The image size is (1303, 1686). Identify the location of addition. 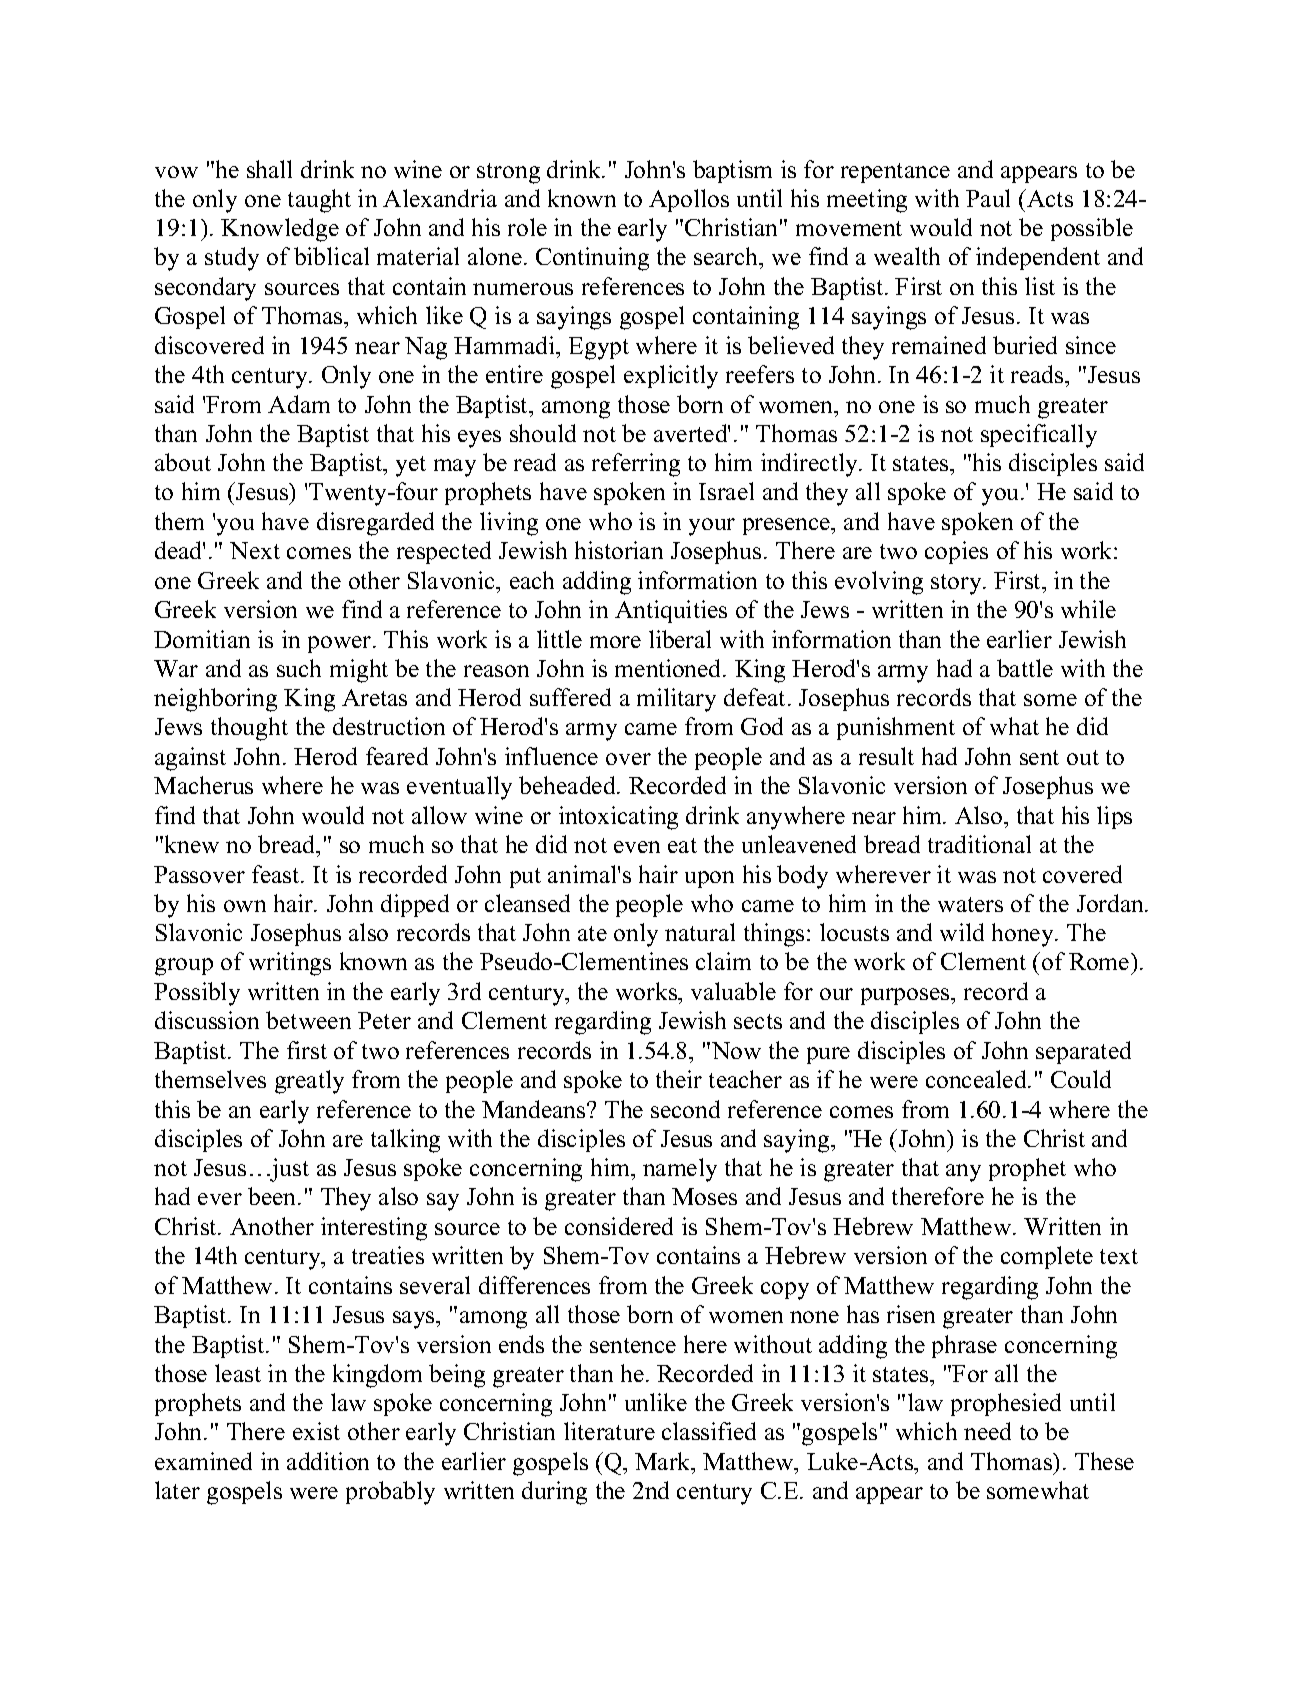
(328, 1461).
